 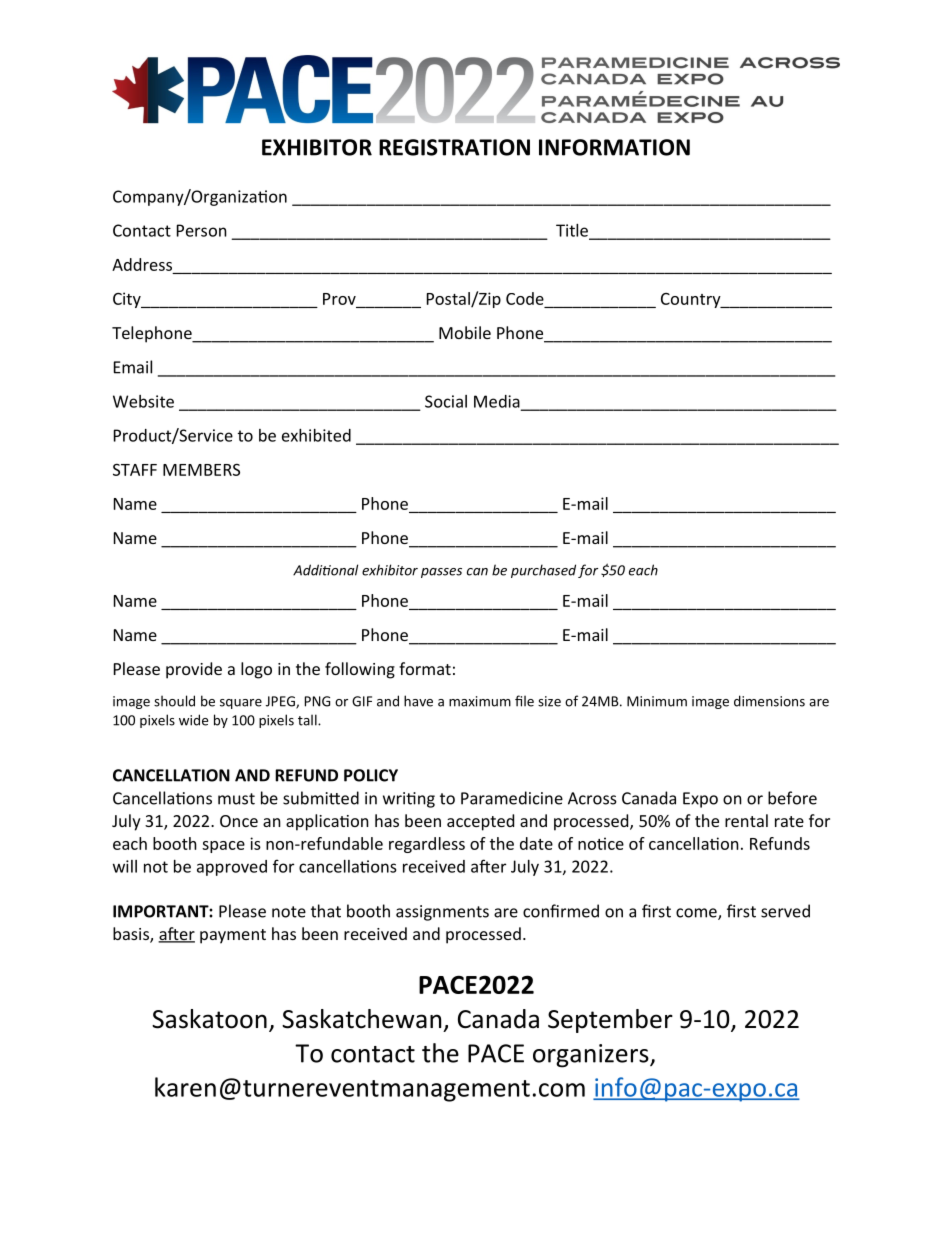 What do you see at coordinates (454, 147) in the screenshot?
I see `REGISTRATION` at bounding box center [454, 147].
